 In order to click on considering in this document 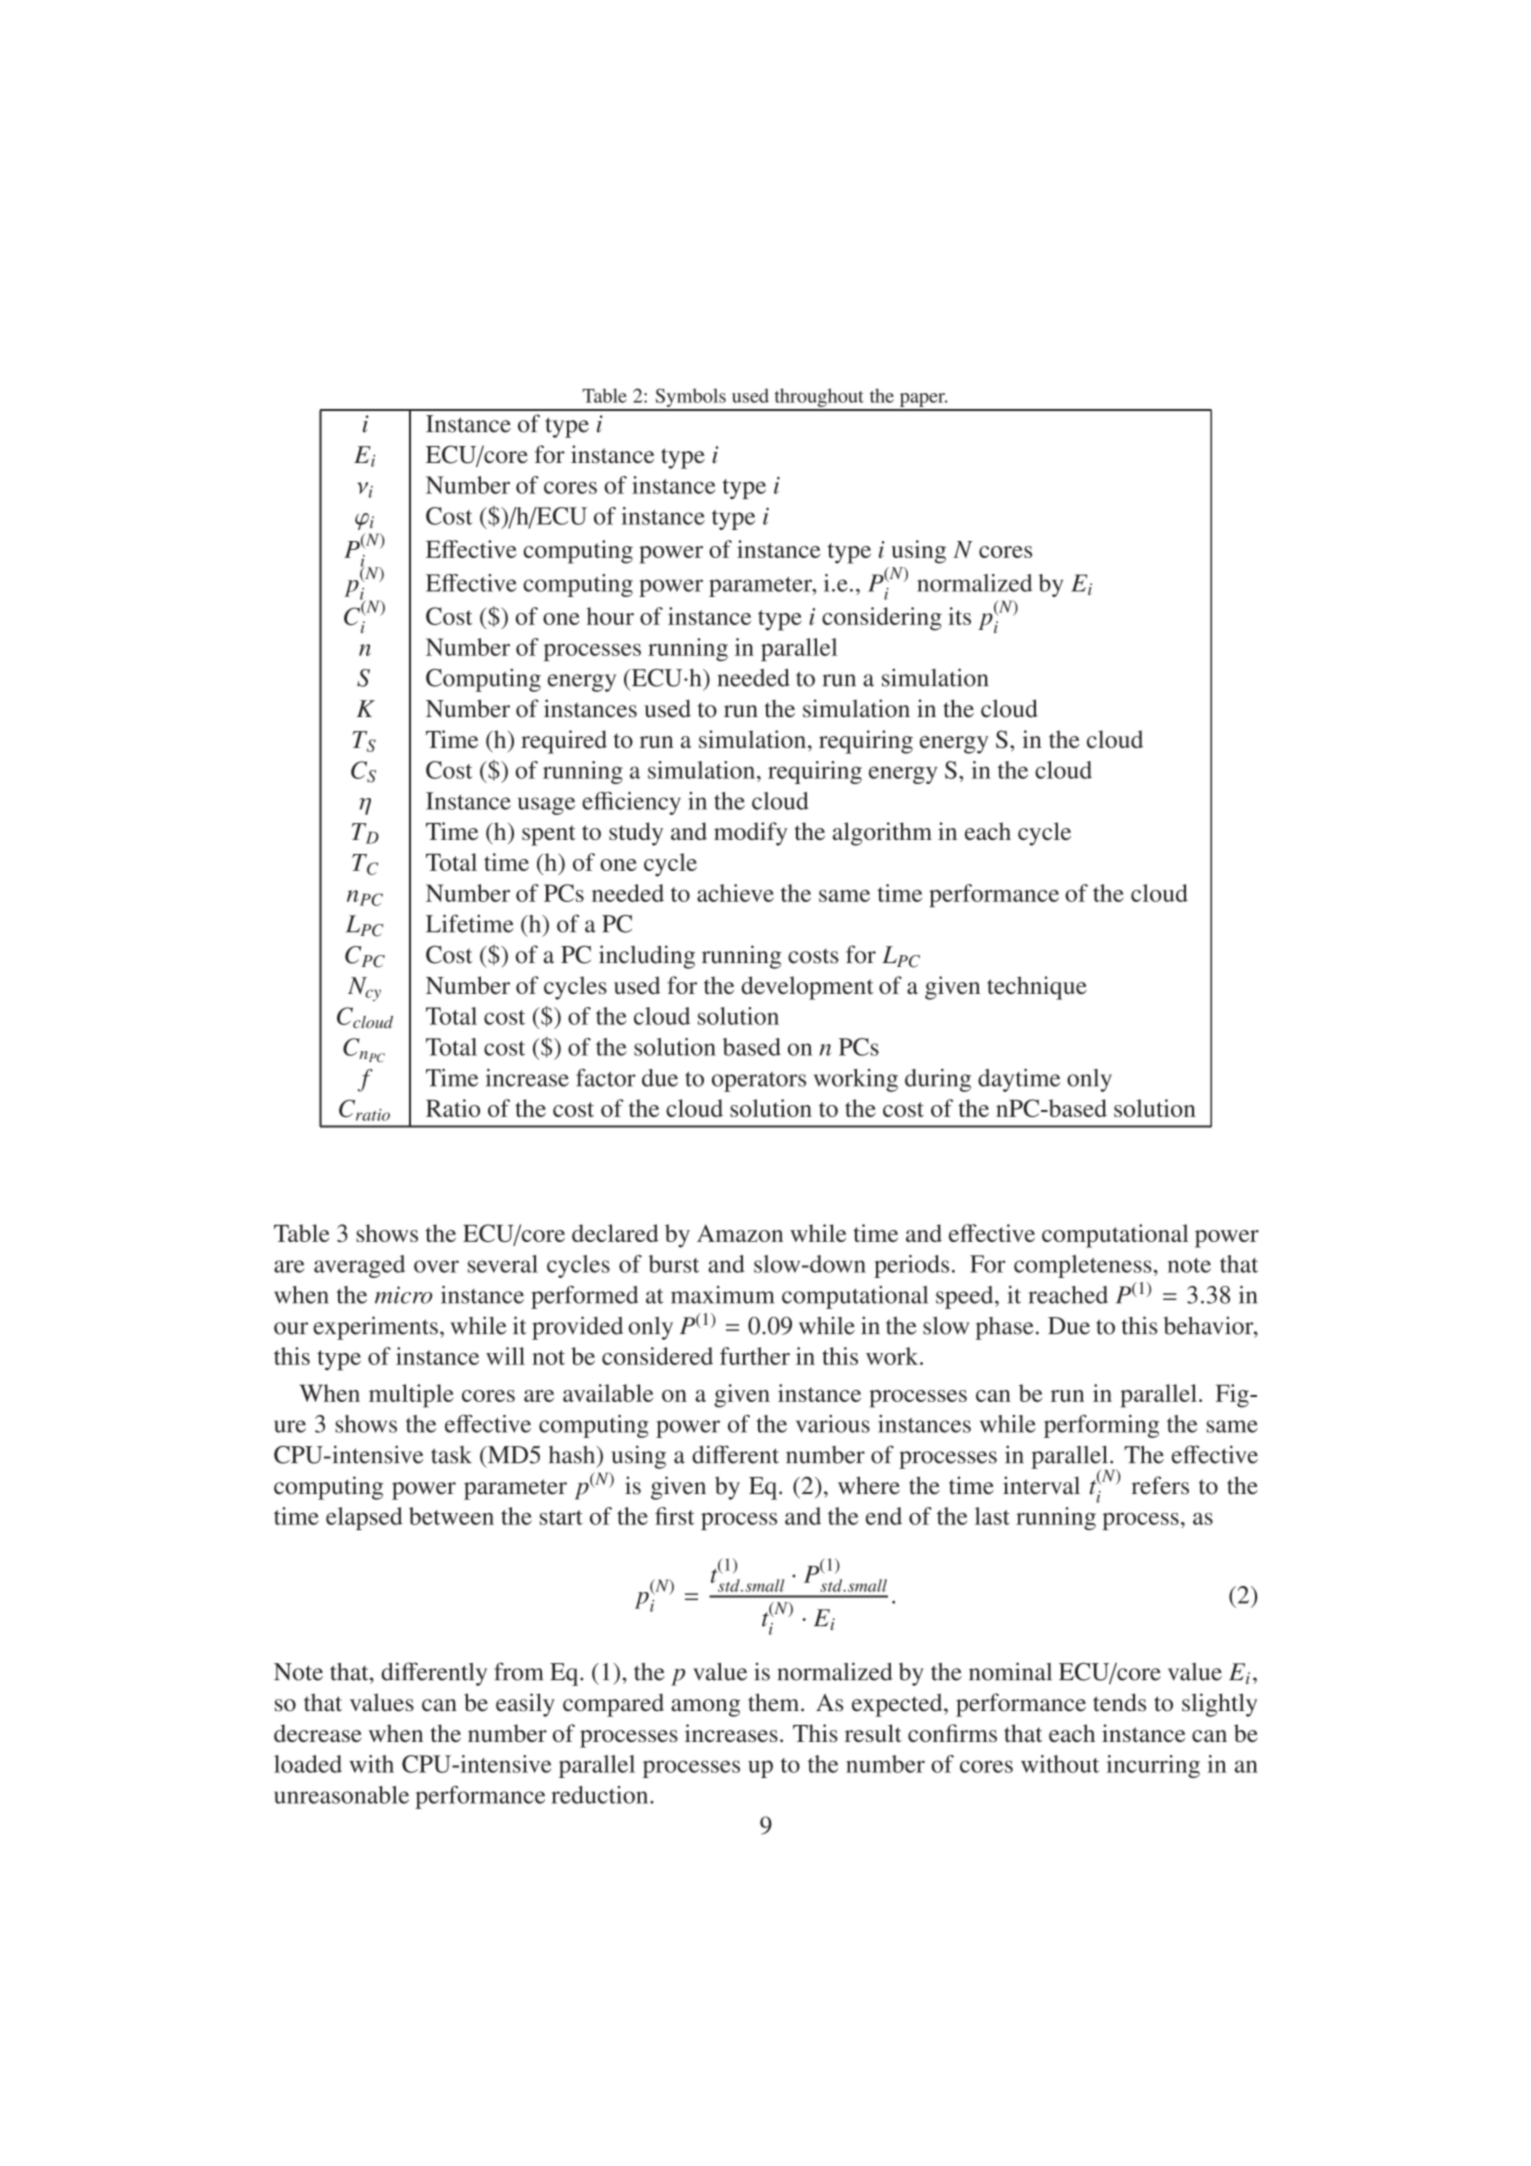, I will do `click(882, 619)`.
